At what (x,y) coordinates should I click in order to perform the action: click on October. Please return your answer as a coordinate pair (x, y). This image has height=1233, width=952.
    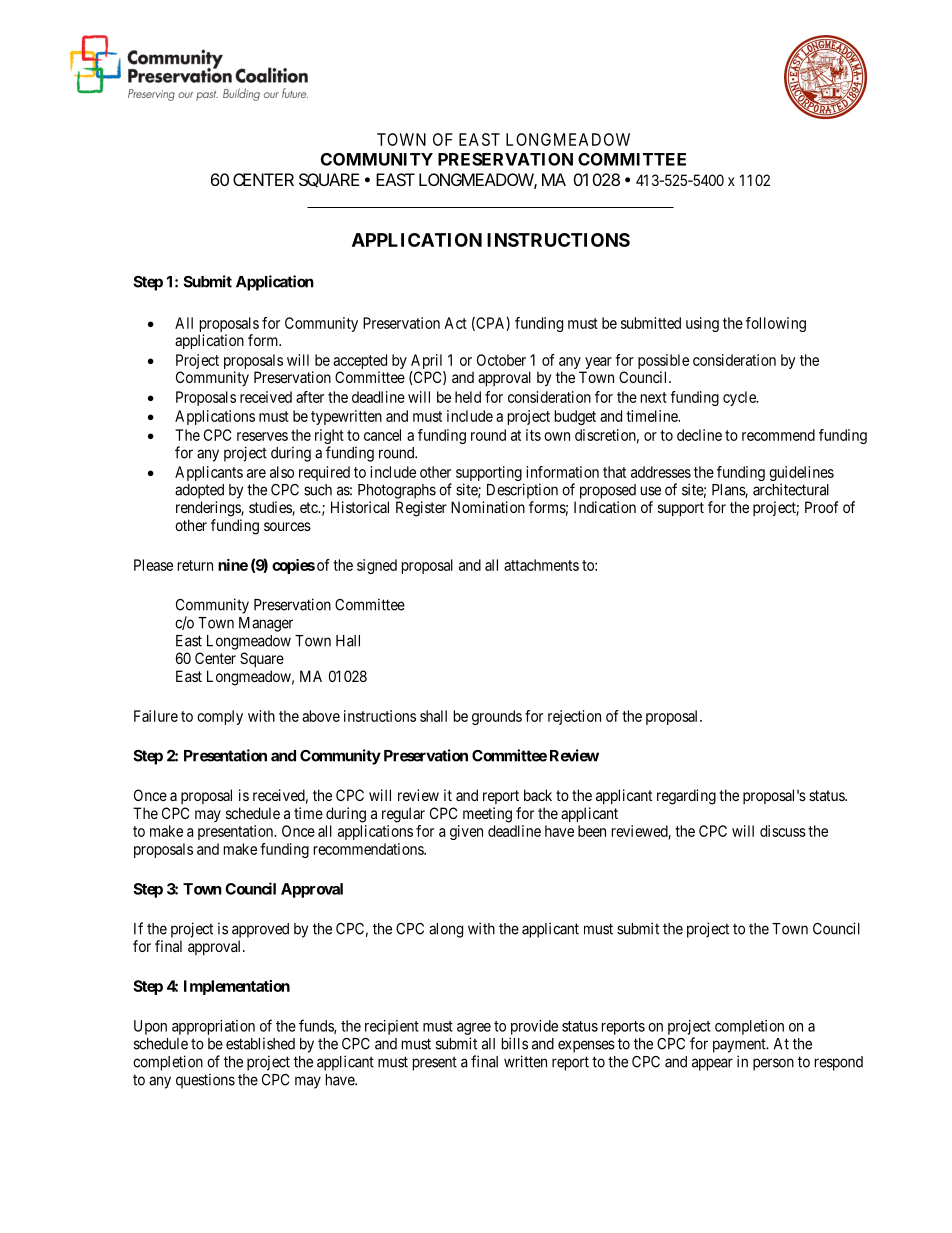
    Looking at the image, I should click on (501, 360).
